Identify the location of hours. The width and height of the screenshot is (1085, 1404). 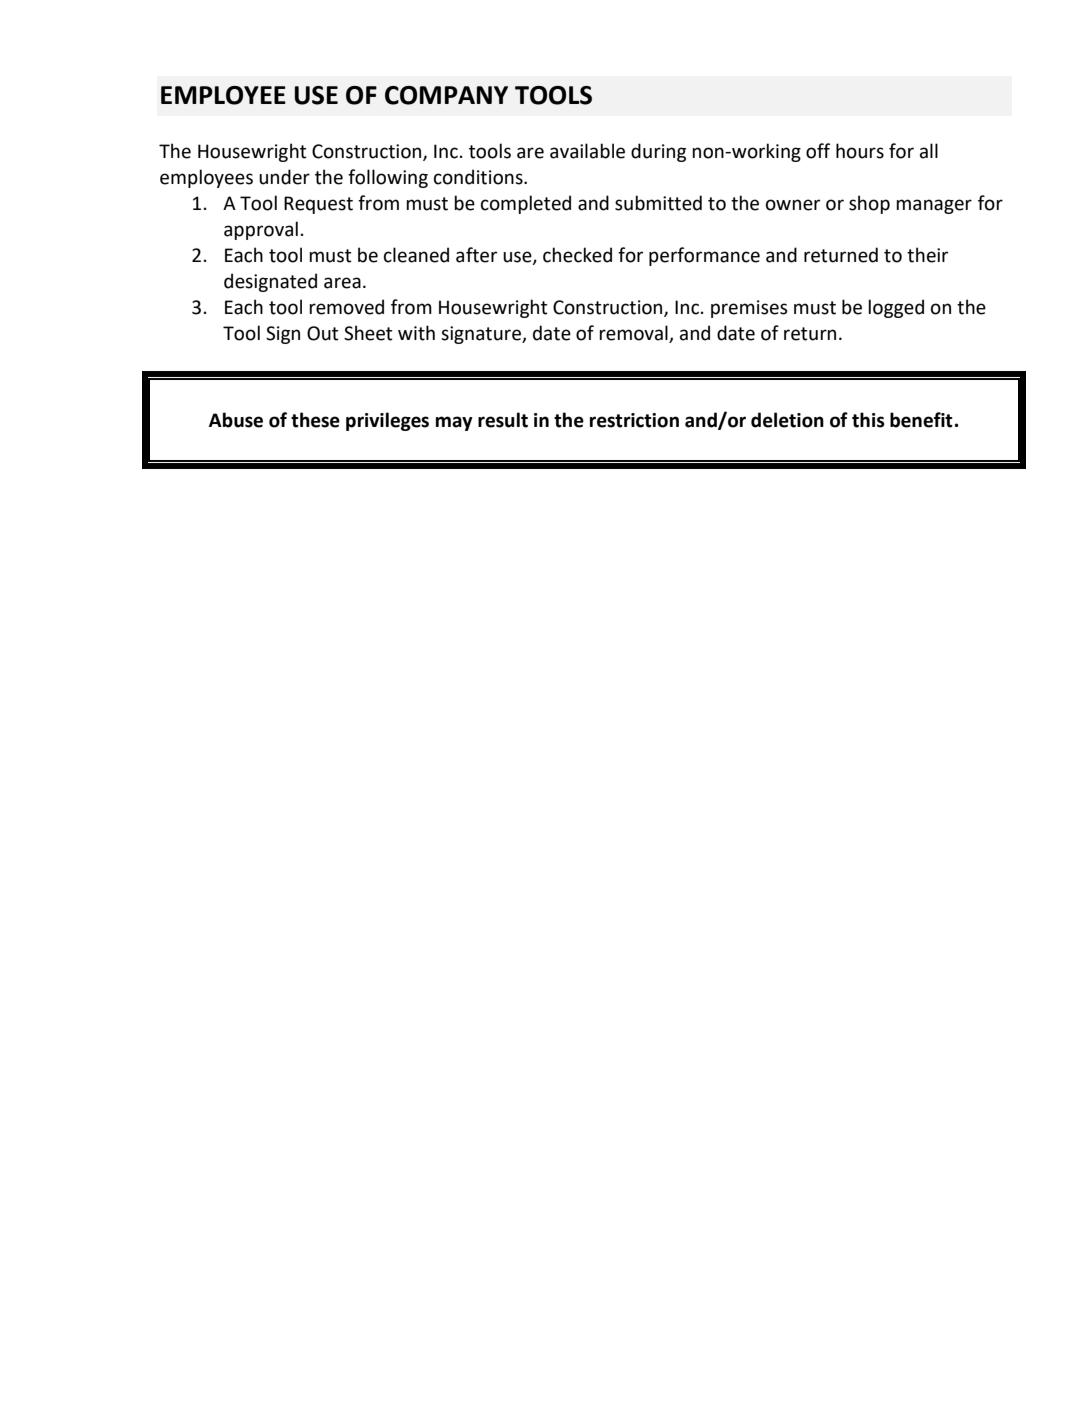
(860, 151).
